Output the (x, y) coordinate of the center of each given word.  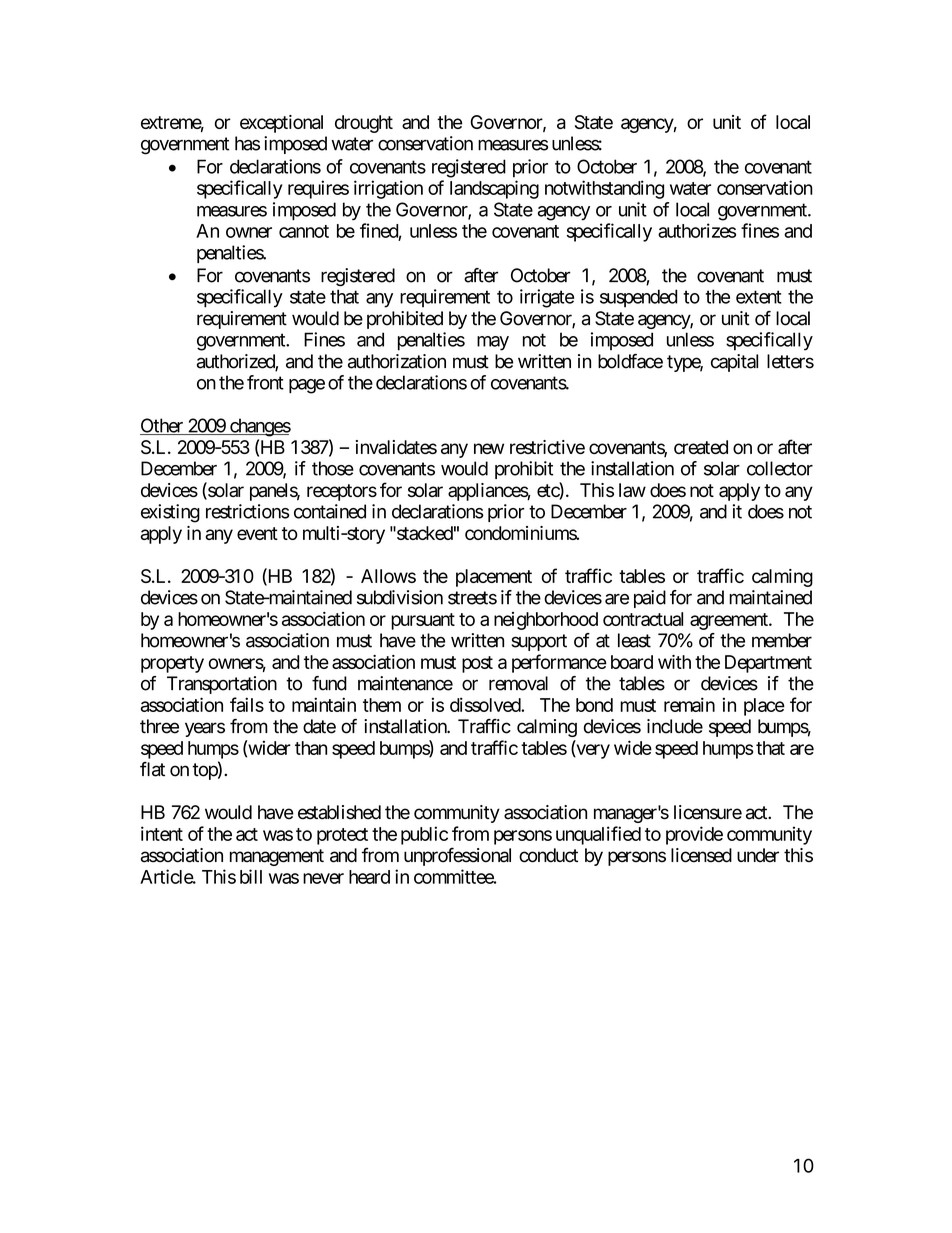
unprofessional (457, 856)
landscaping (494, 189)
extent (759, 297)
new (489, 448)
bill (251, 876)
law (632, 490)
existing (170, 513)
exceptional (281, 124)
